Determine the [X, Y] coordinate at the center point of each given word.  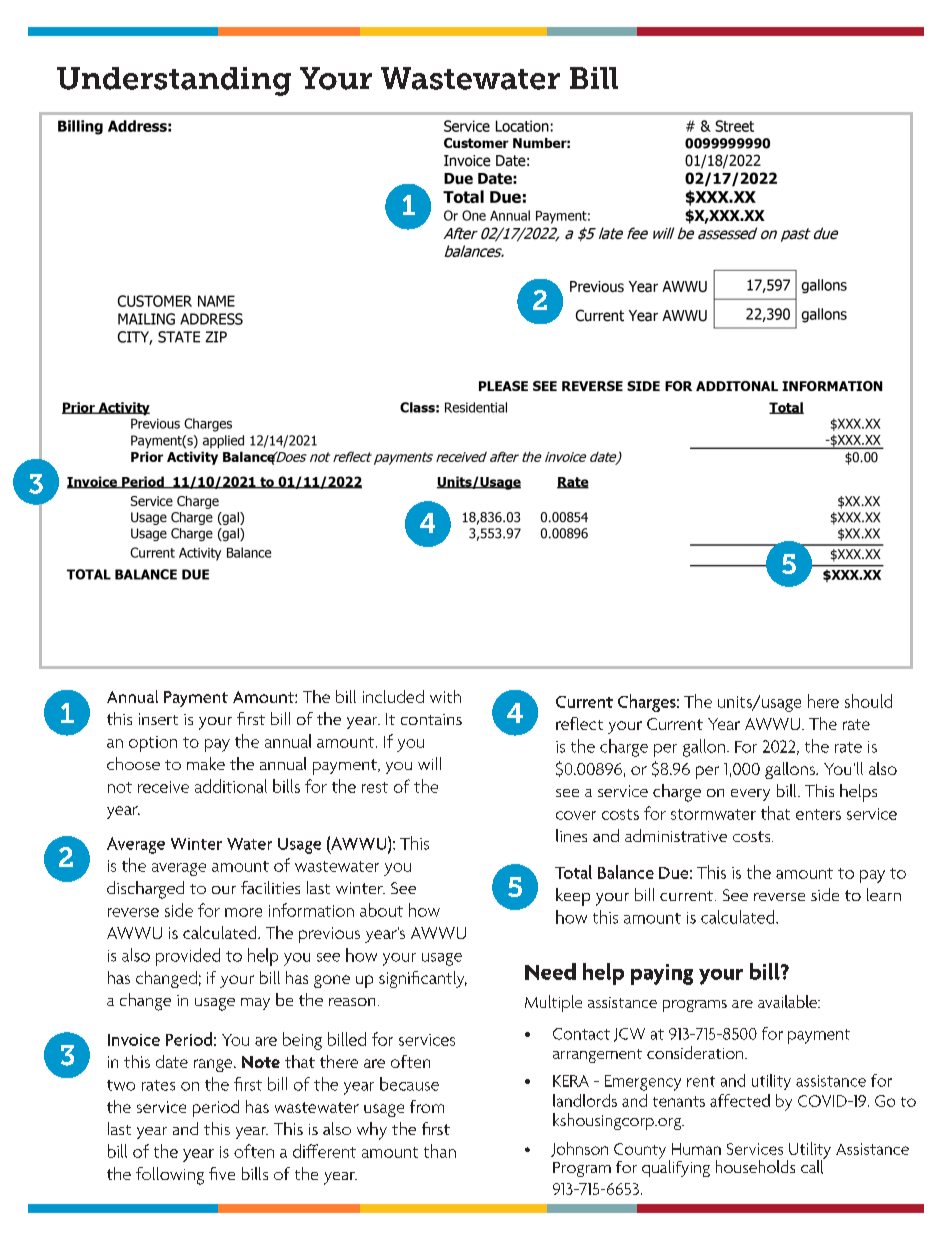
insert [158, 719]
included [393, 696]
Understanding [174, 81]
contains [431, 719]
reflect [579, 723]
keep [573, 897]
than [440, 1151]
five [222, 1173]
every [750, 795]
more [243, 912]
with [445, 696]
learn [884, 894]
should [868, 701]
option [153, 744]
